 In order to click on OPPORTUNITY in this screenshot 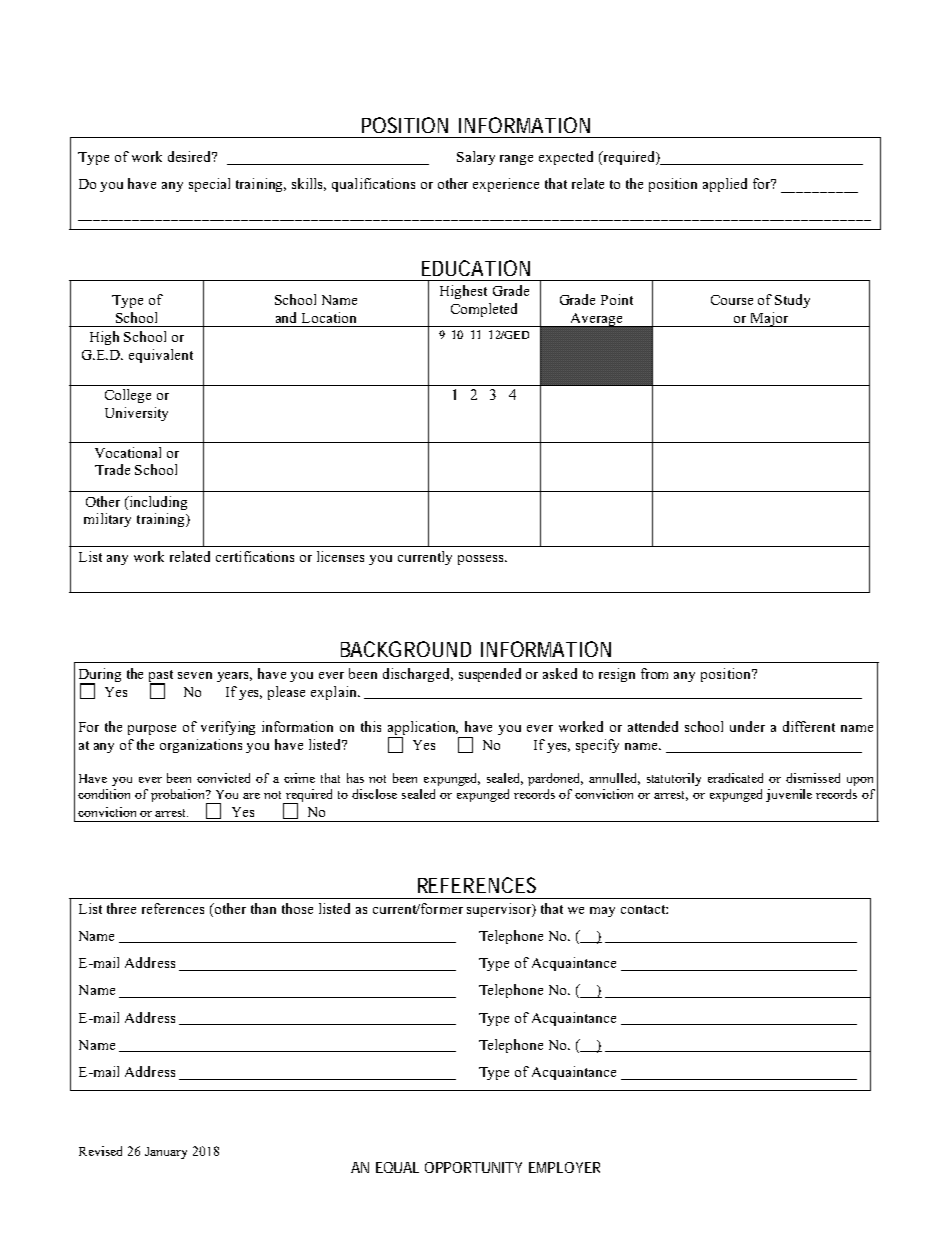, I will do `click(473, 1167)`.
